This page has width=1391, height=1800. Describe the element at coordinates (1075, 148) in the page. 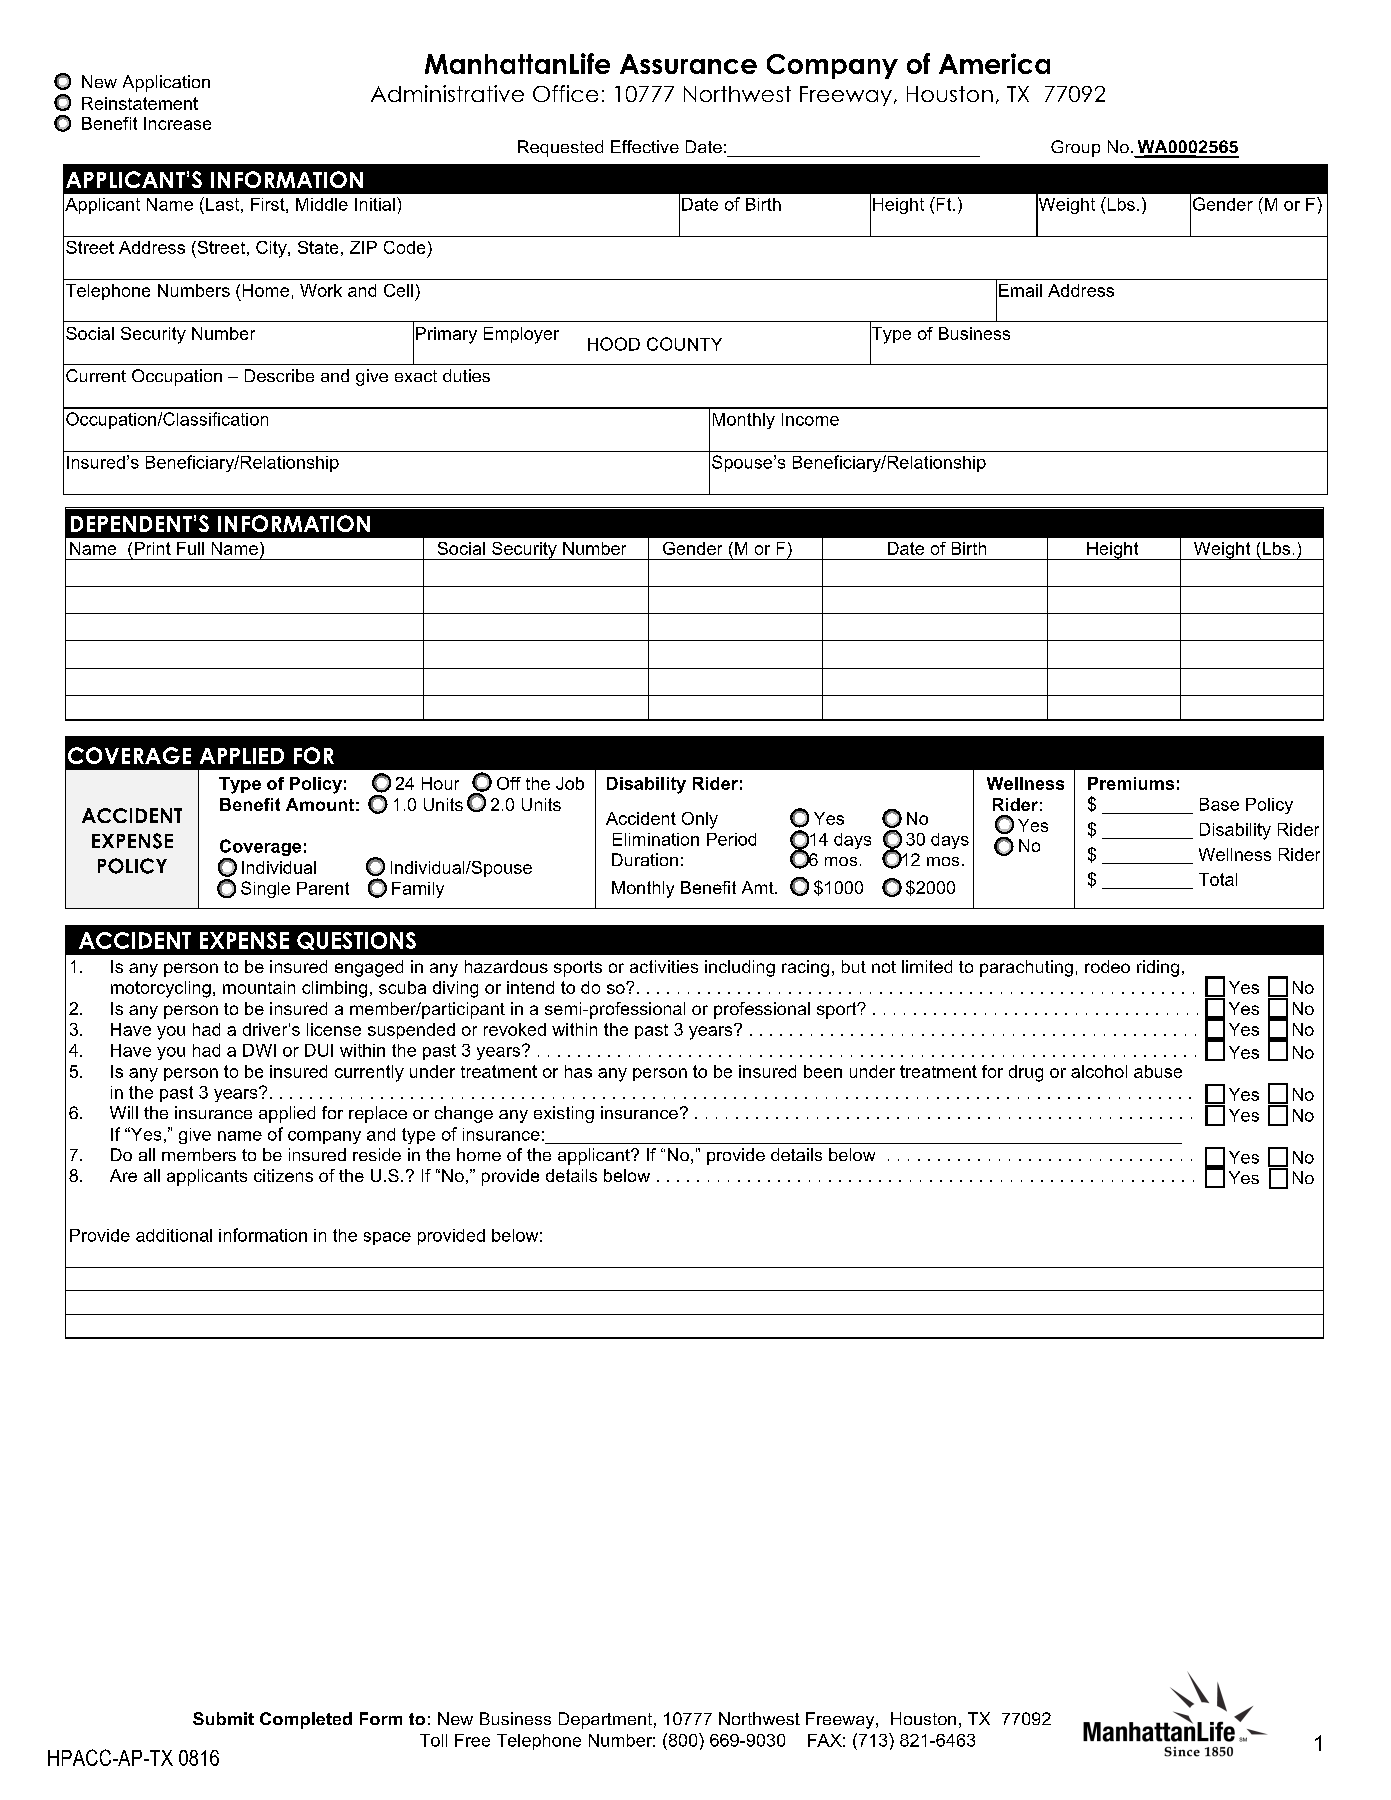

I see `Group` at that location.
